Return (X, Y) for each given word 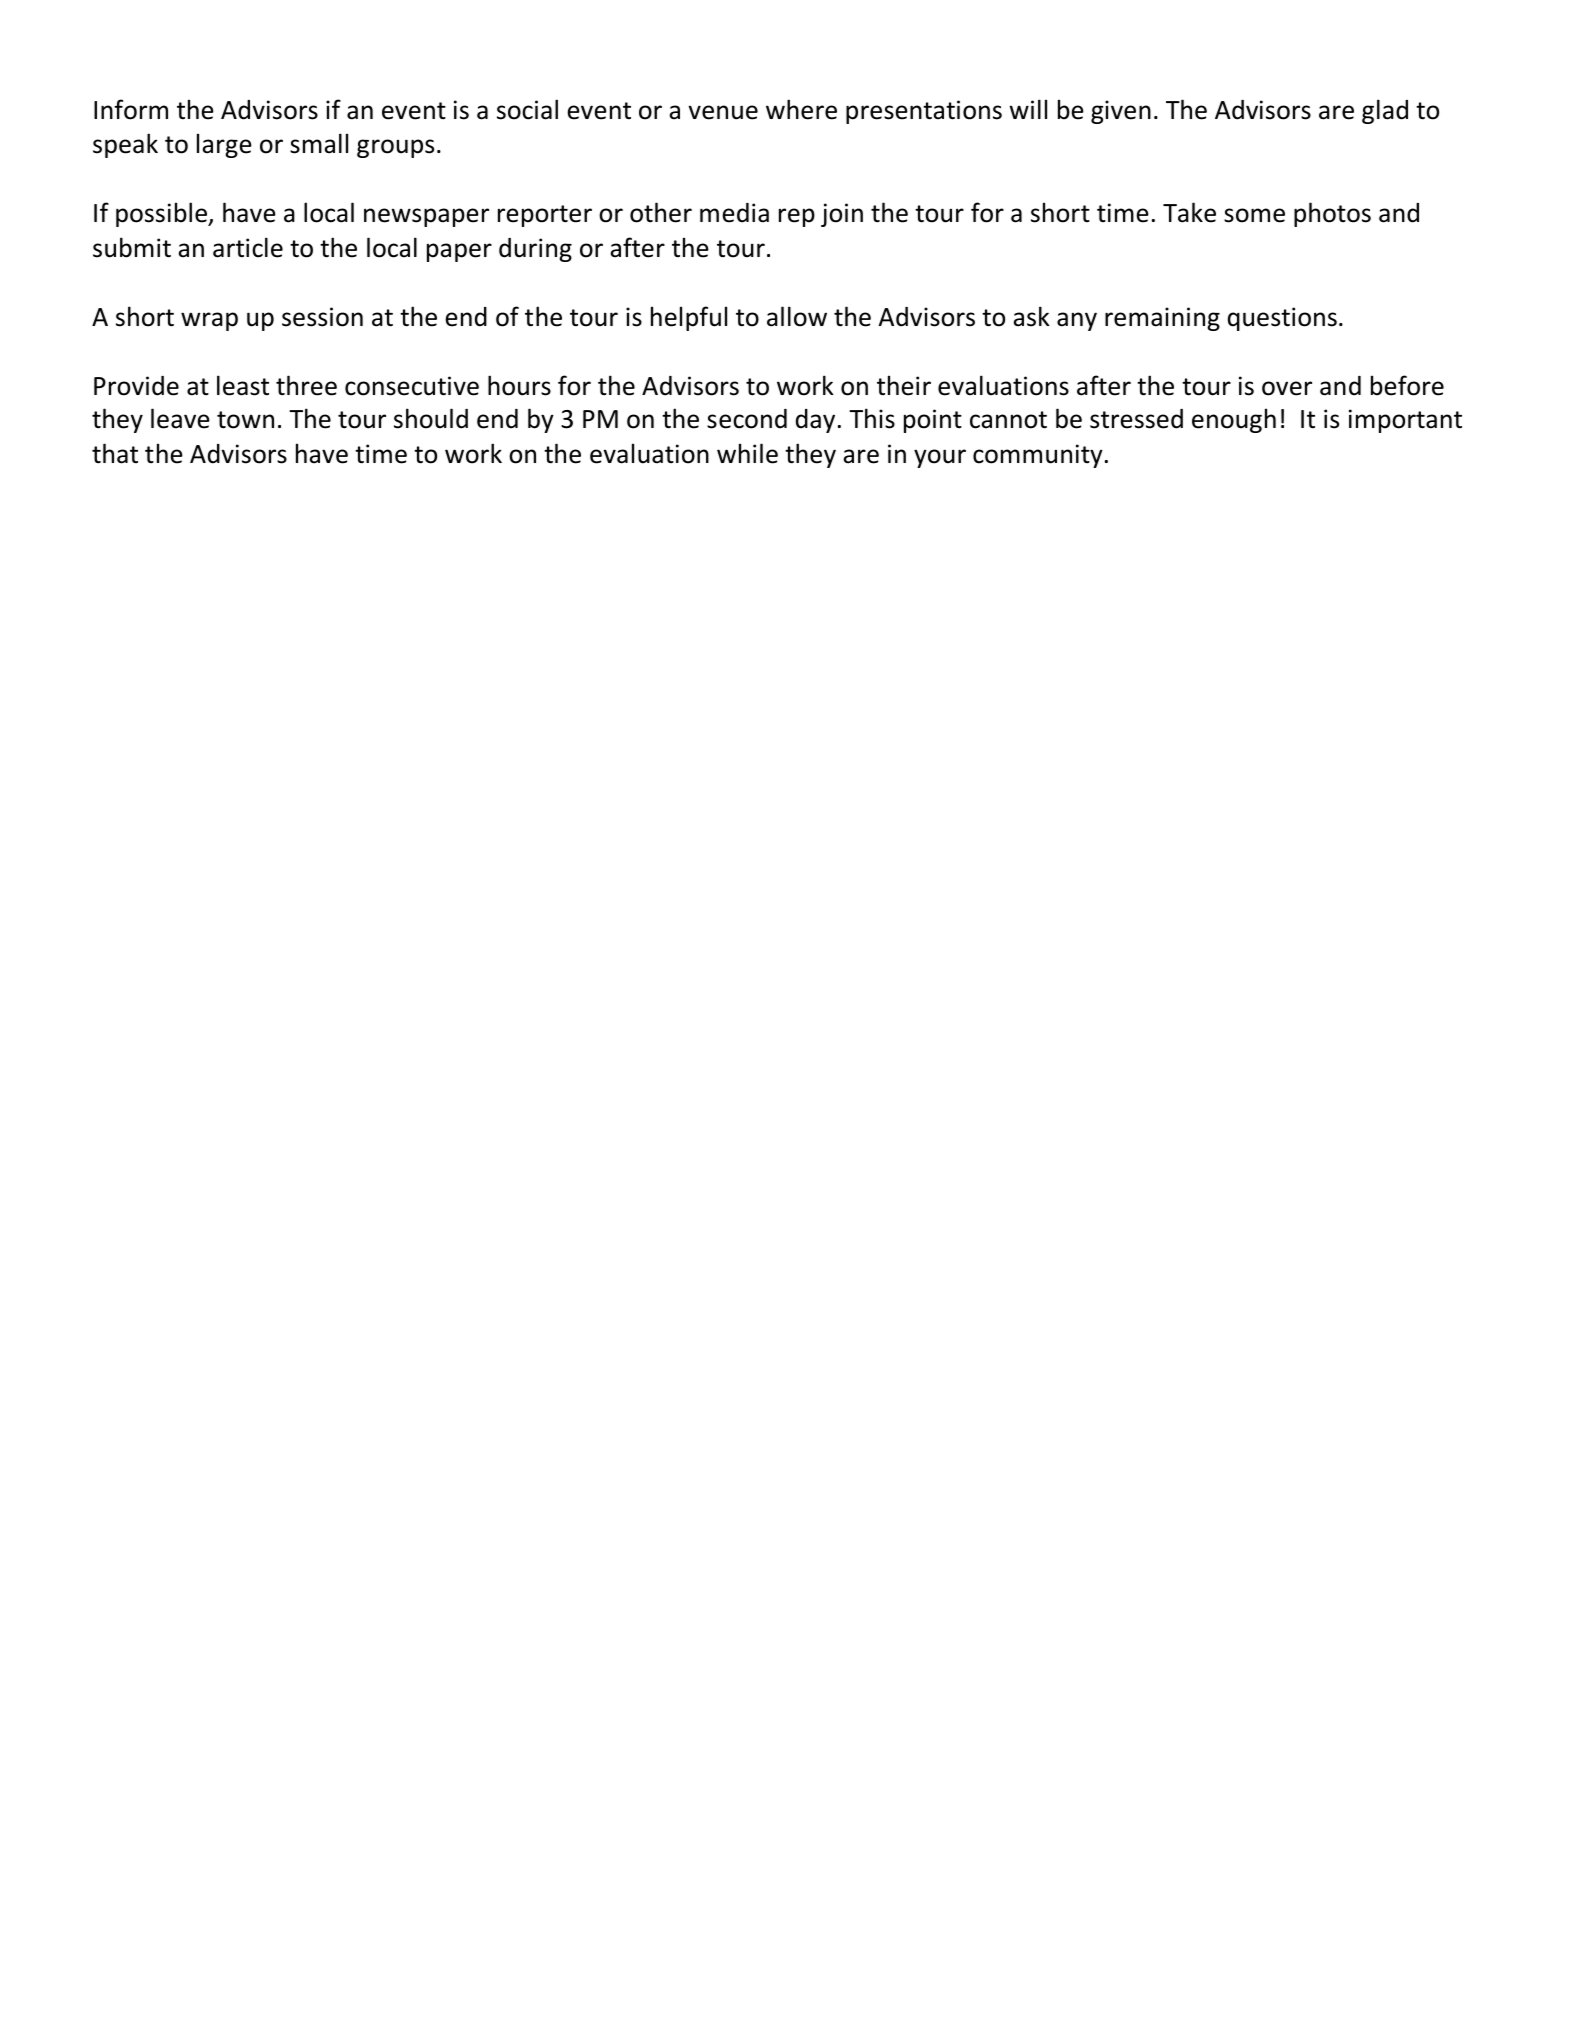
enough (1234, 420)
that (115, 453)
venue (723, 112)
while (747, 453)
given (1121, 112)
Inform (131, 109)
